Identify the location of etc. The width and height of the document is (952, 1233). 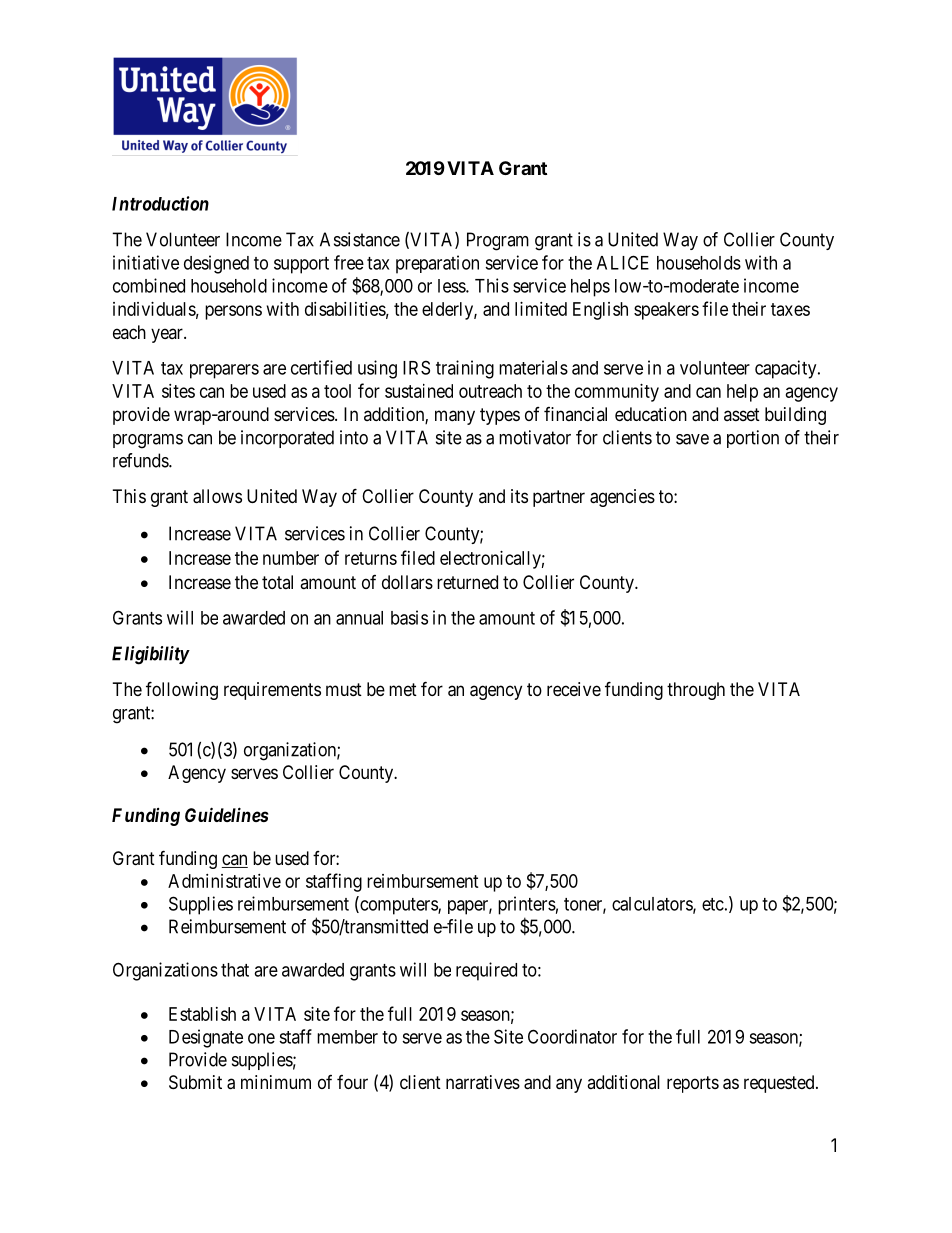
(713, 904).
